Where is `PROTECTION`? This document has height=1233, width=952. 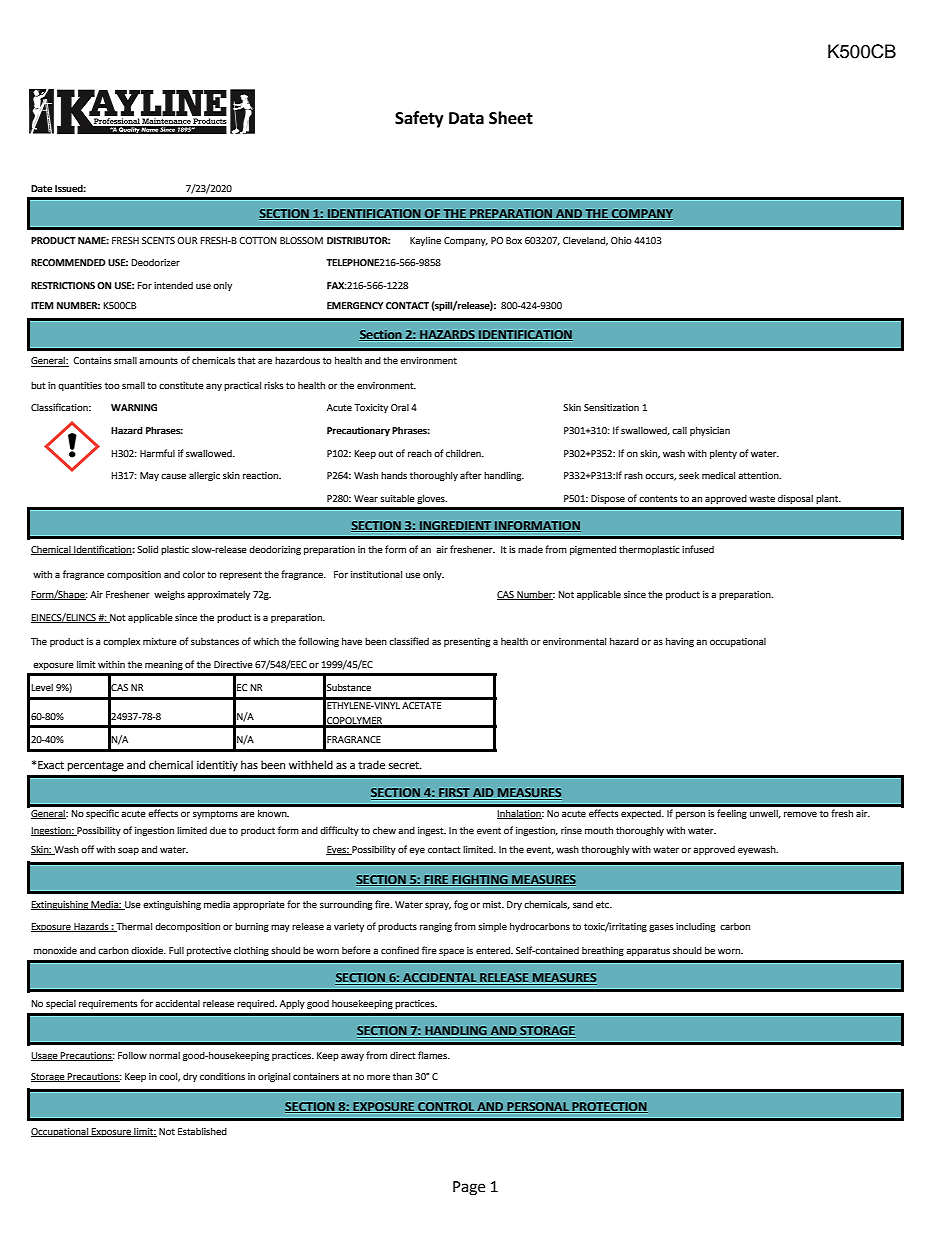 PROTECTION is located at coordinates (609, 1107).
